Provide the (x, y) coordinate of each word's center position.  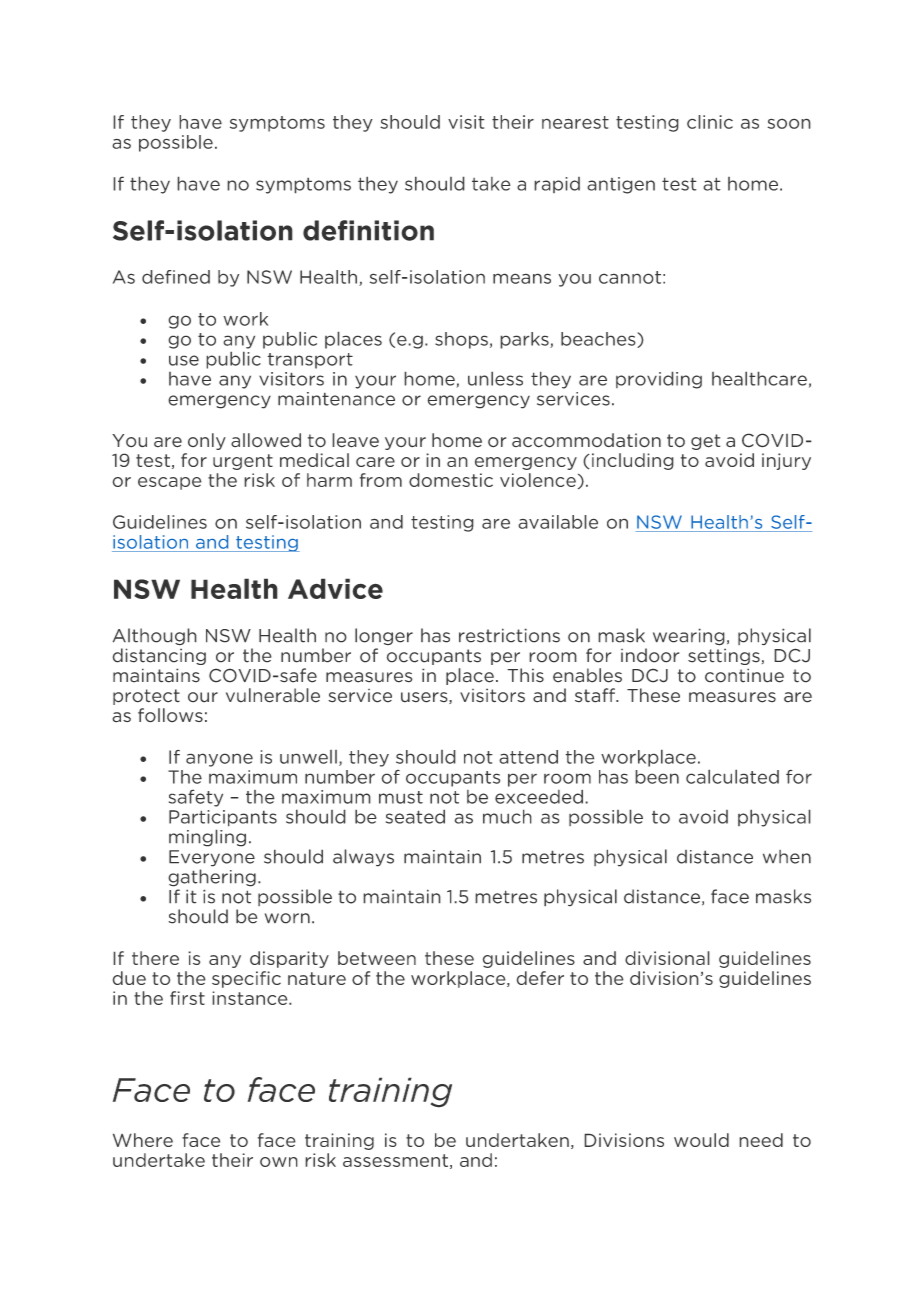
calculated (732, 776)
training (339, 1141)
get (705, 442)
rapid (557, 185)
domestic (451, 480)
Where (143, 1140)
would (701, 1140)
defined (176, 277)
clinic (710, 122)
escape (170, 483)
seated (415, 816)
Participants (223, 818)
